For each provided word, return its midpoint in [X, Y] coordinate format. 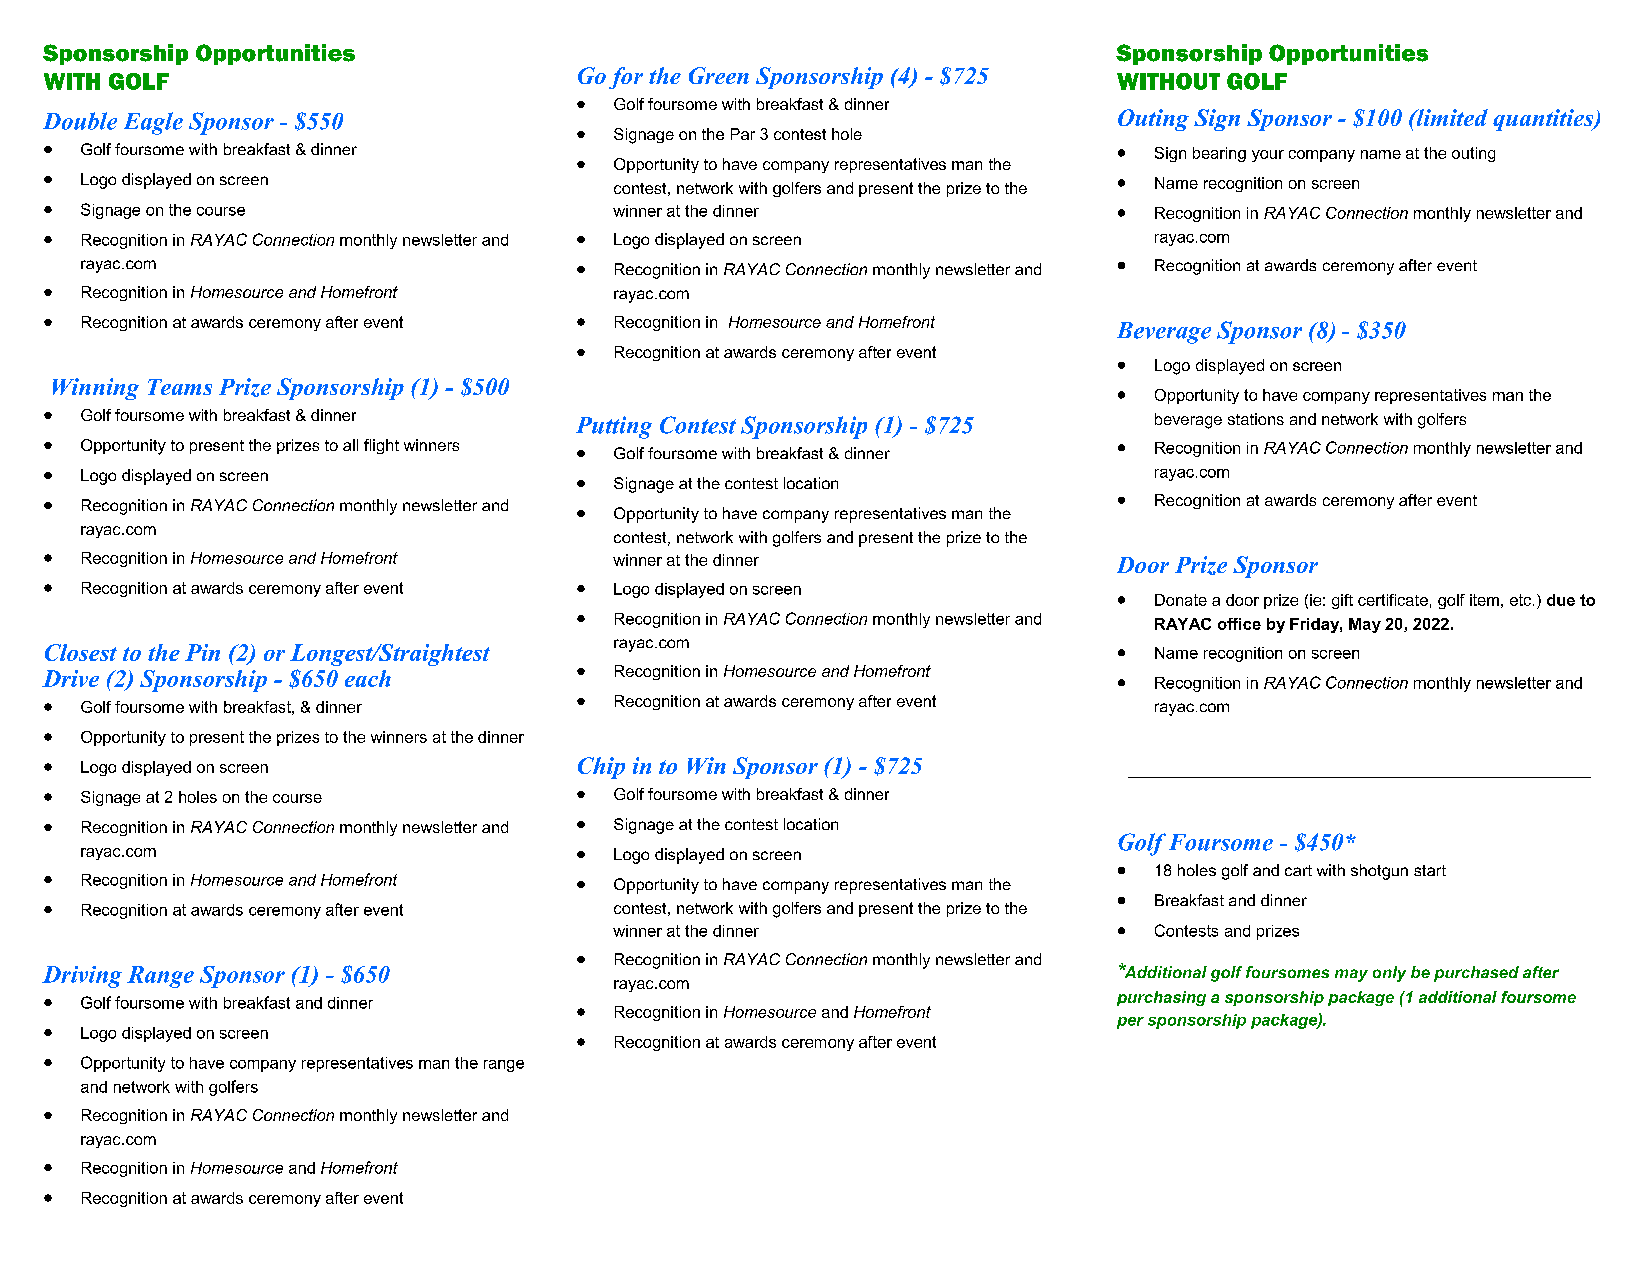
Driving [82, 977]
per [1130, 1023]
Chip [601, 768]
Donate [1181, 600]
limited [1451, 117]
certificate [1393, 600]
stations [1256, 419]
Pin [202, 652]
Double [80, 121]
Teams [180, 387]
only [1389, 974]
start [1430, 870]
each [368, 678]
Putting [614, 427]
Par [743, 134]
